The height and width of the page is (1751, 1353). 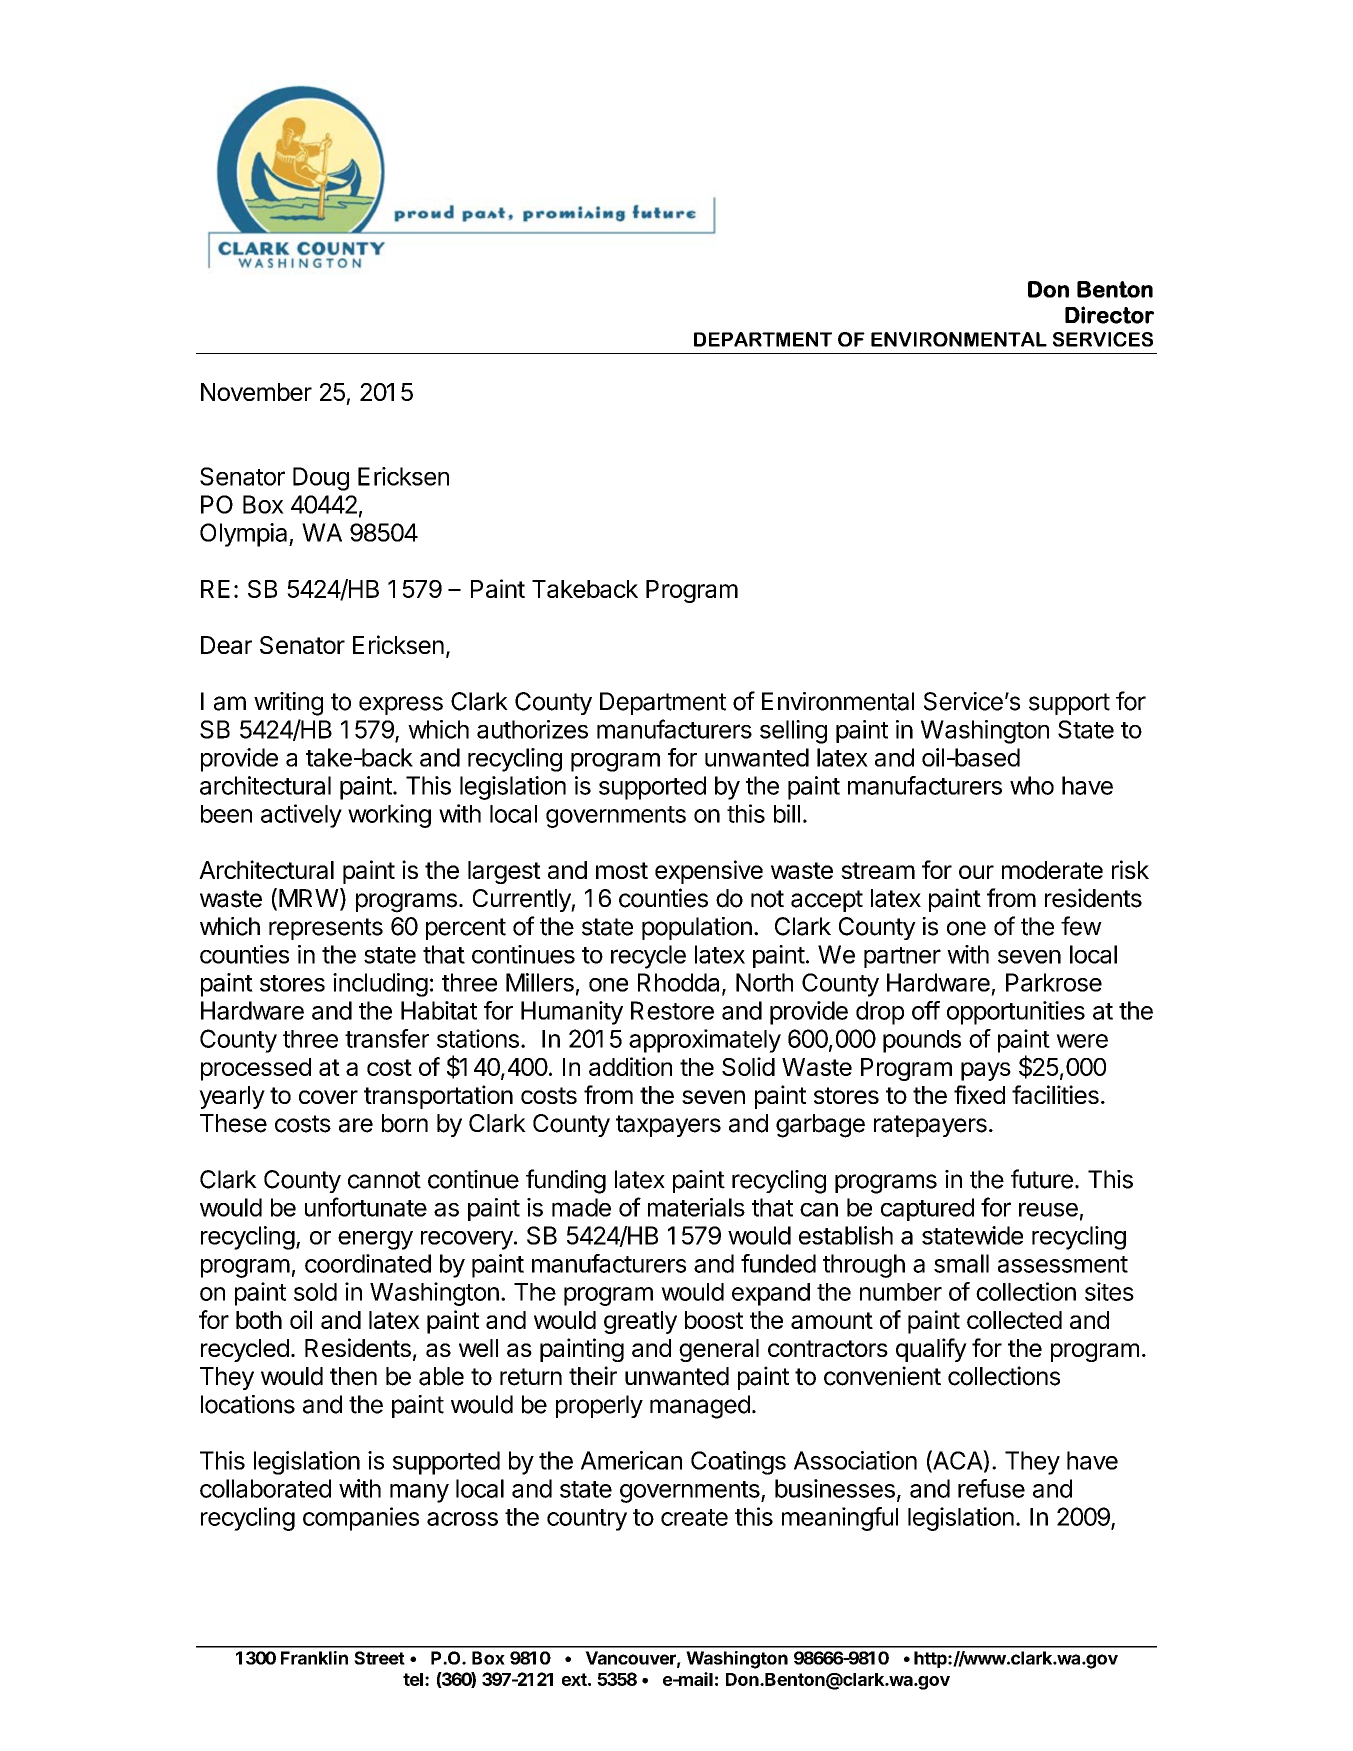 What do you see at coordinates (353, 1376) in the page?
I see `then` at bounding box center [353, 1376].
